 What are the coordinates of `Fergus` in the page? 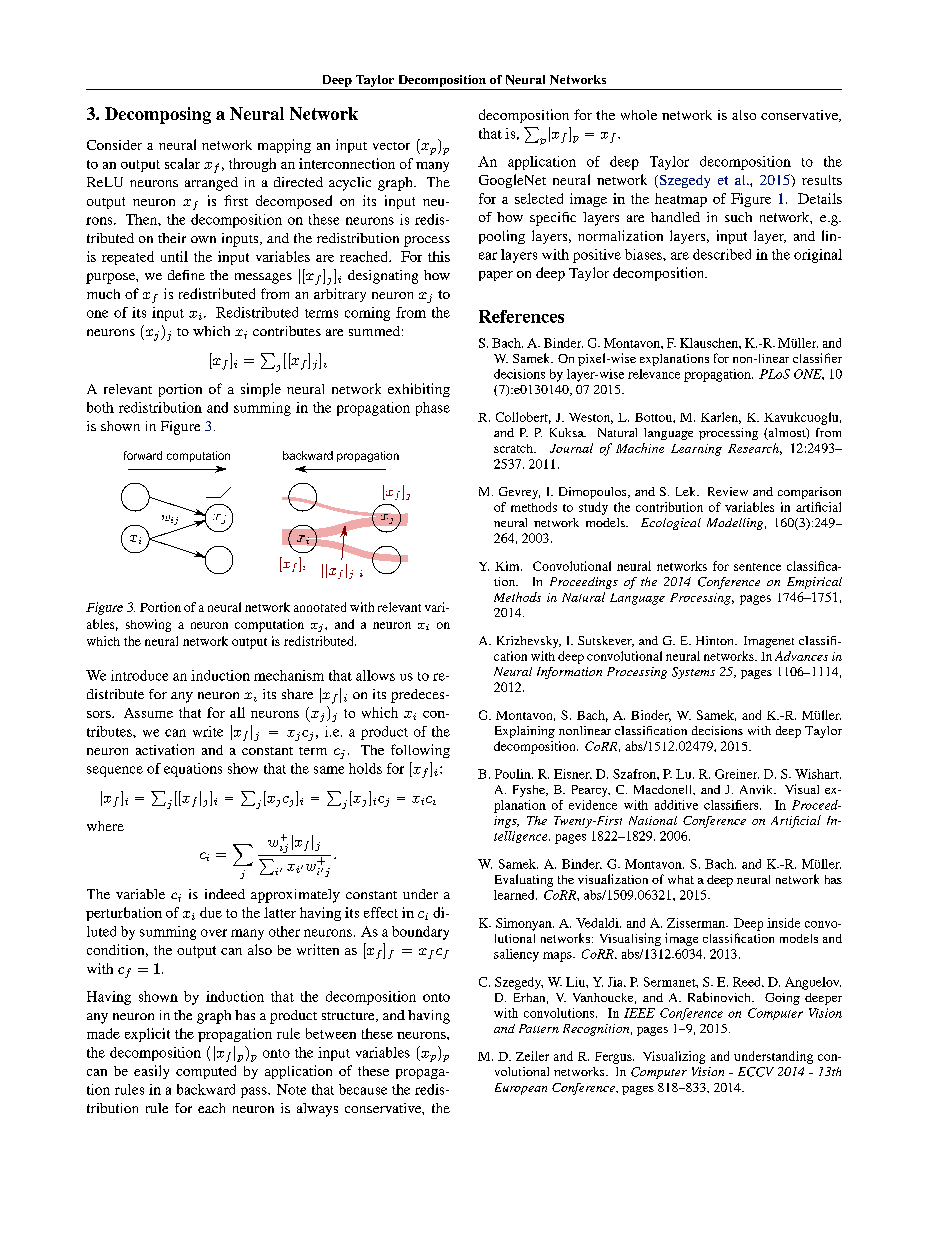 It's located at (614, 1058).
